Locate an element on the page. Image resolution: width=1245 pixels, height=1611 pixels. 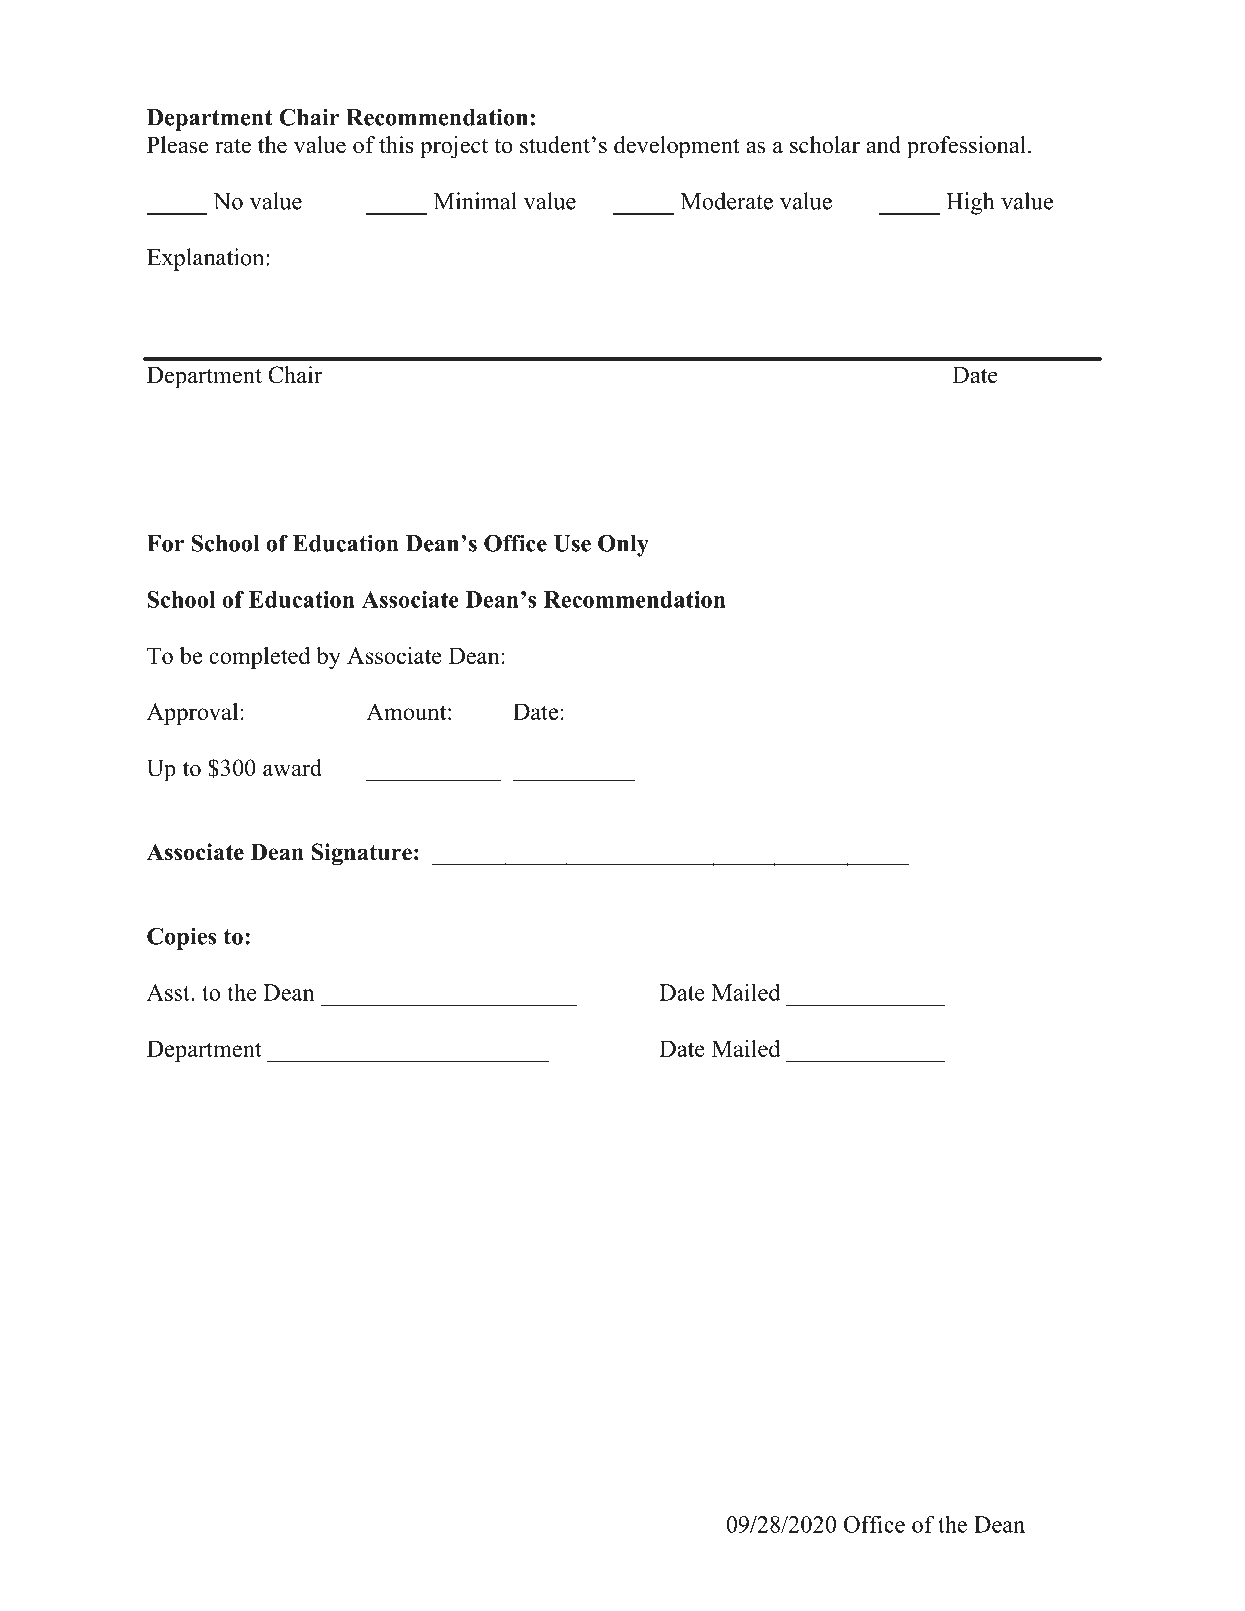
Asst is located at coordinates (169, 992).
